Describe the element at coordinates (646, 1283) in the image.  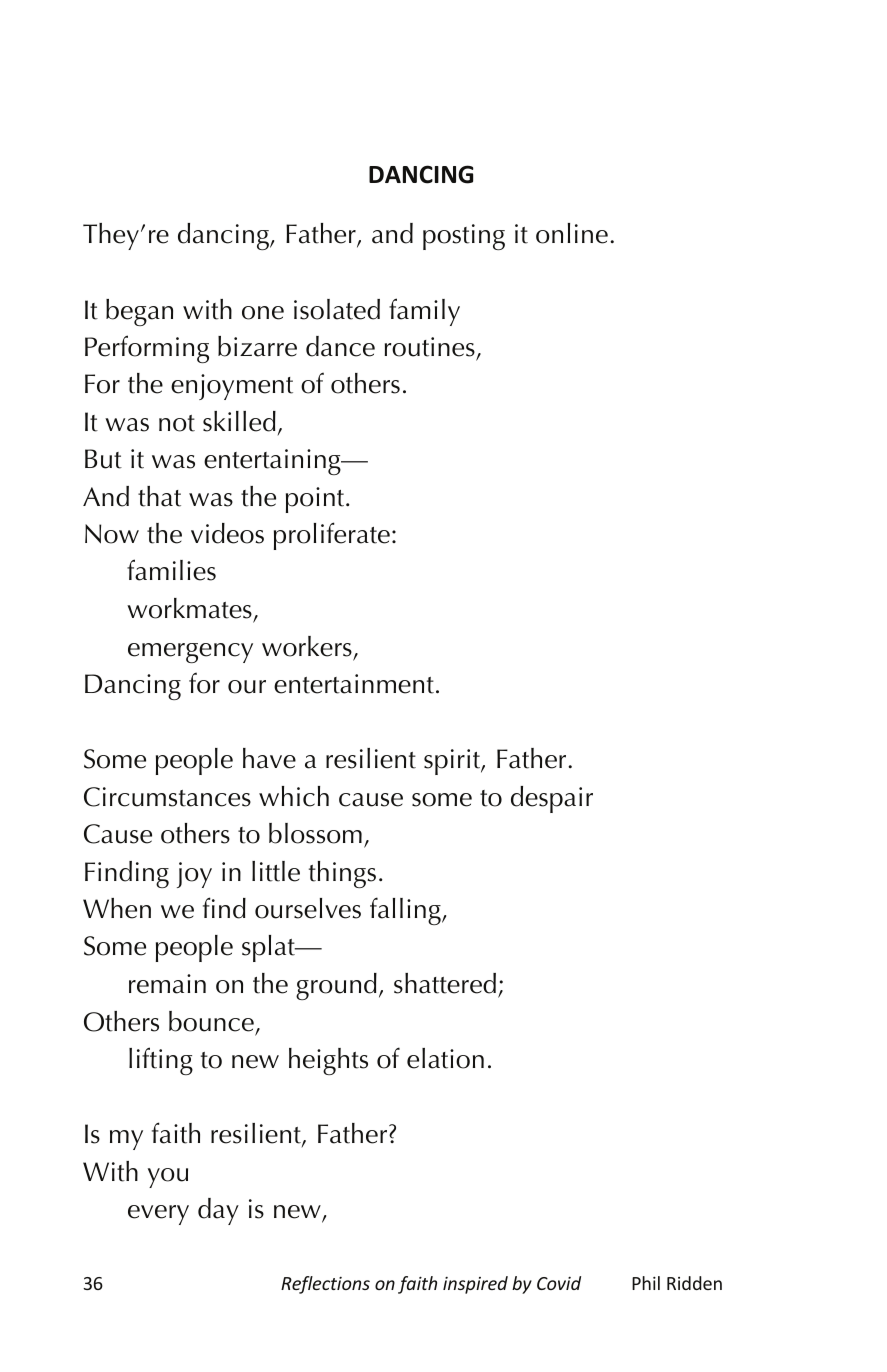
I see `Phil` at that location.
